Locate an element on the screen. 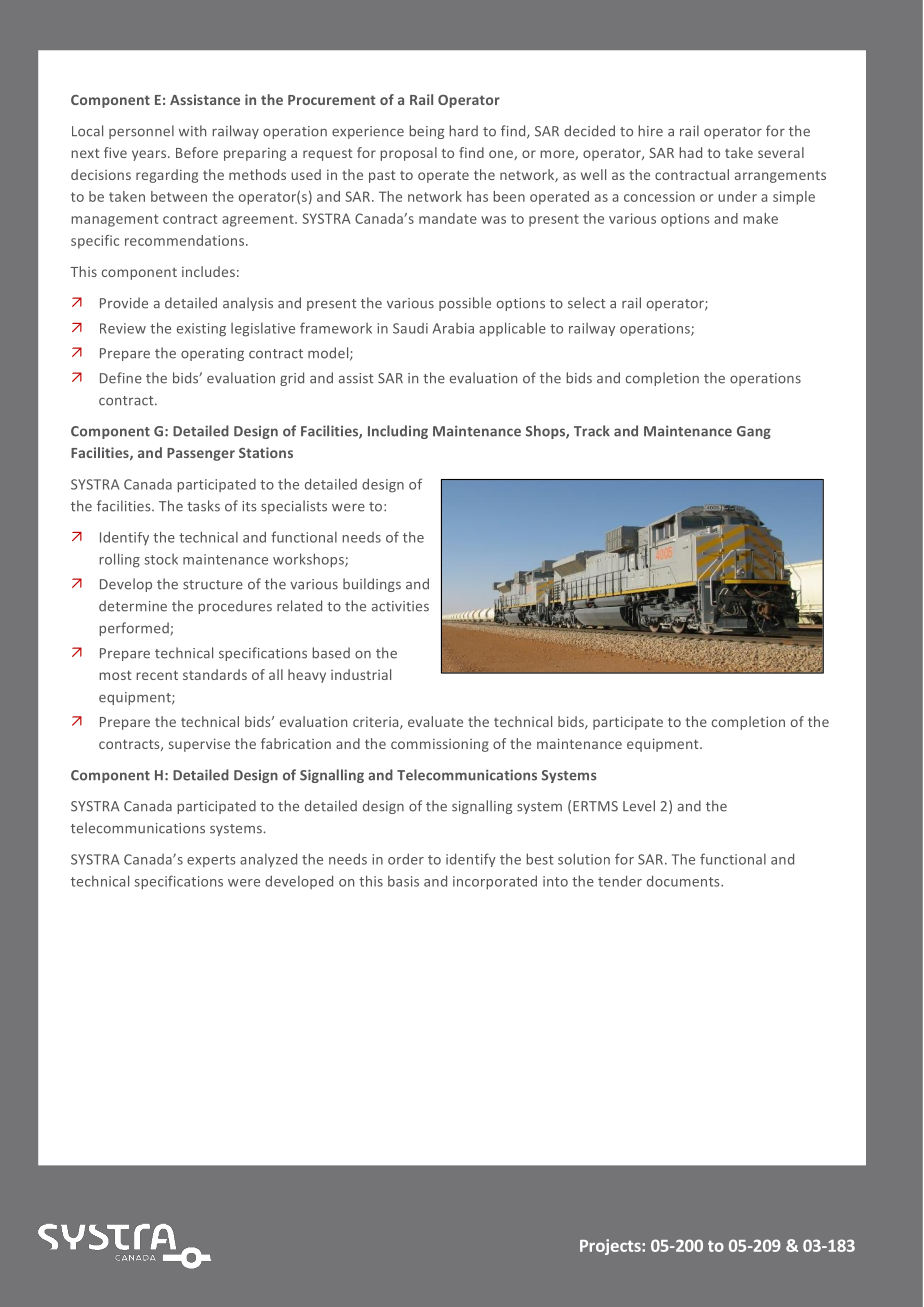 Image resolution: width=924 pixels, height=1307 pixels. supervise is located at coordinates (199, 745).
